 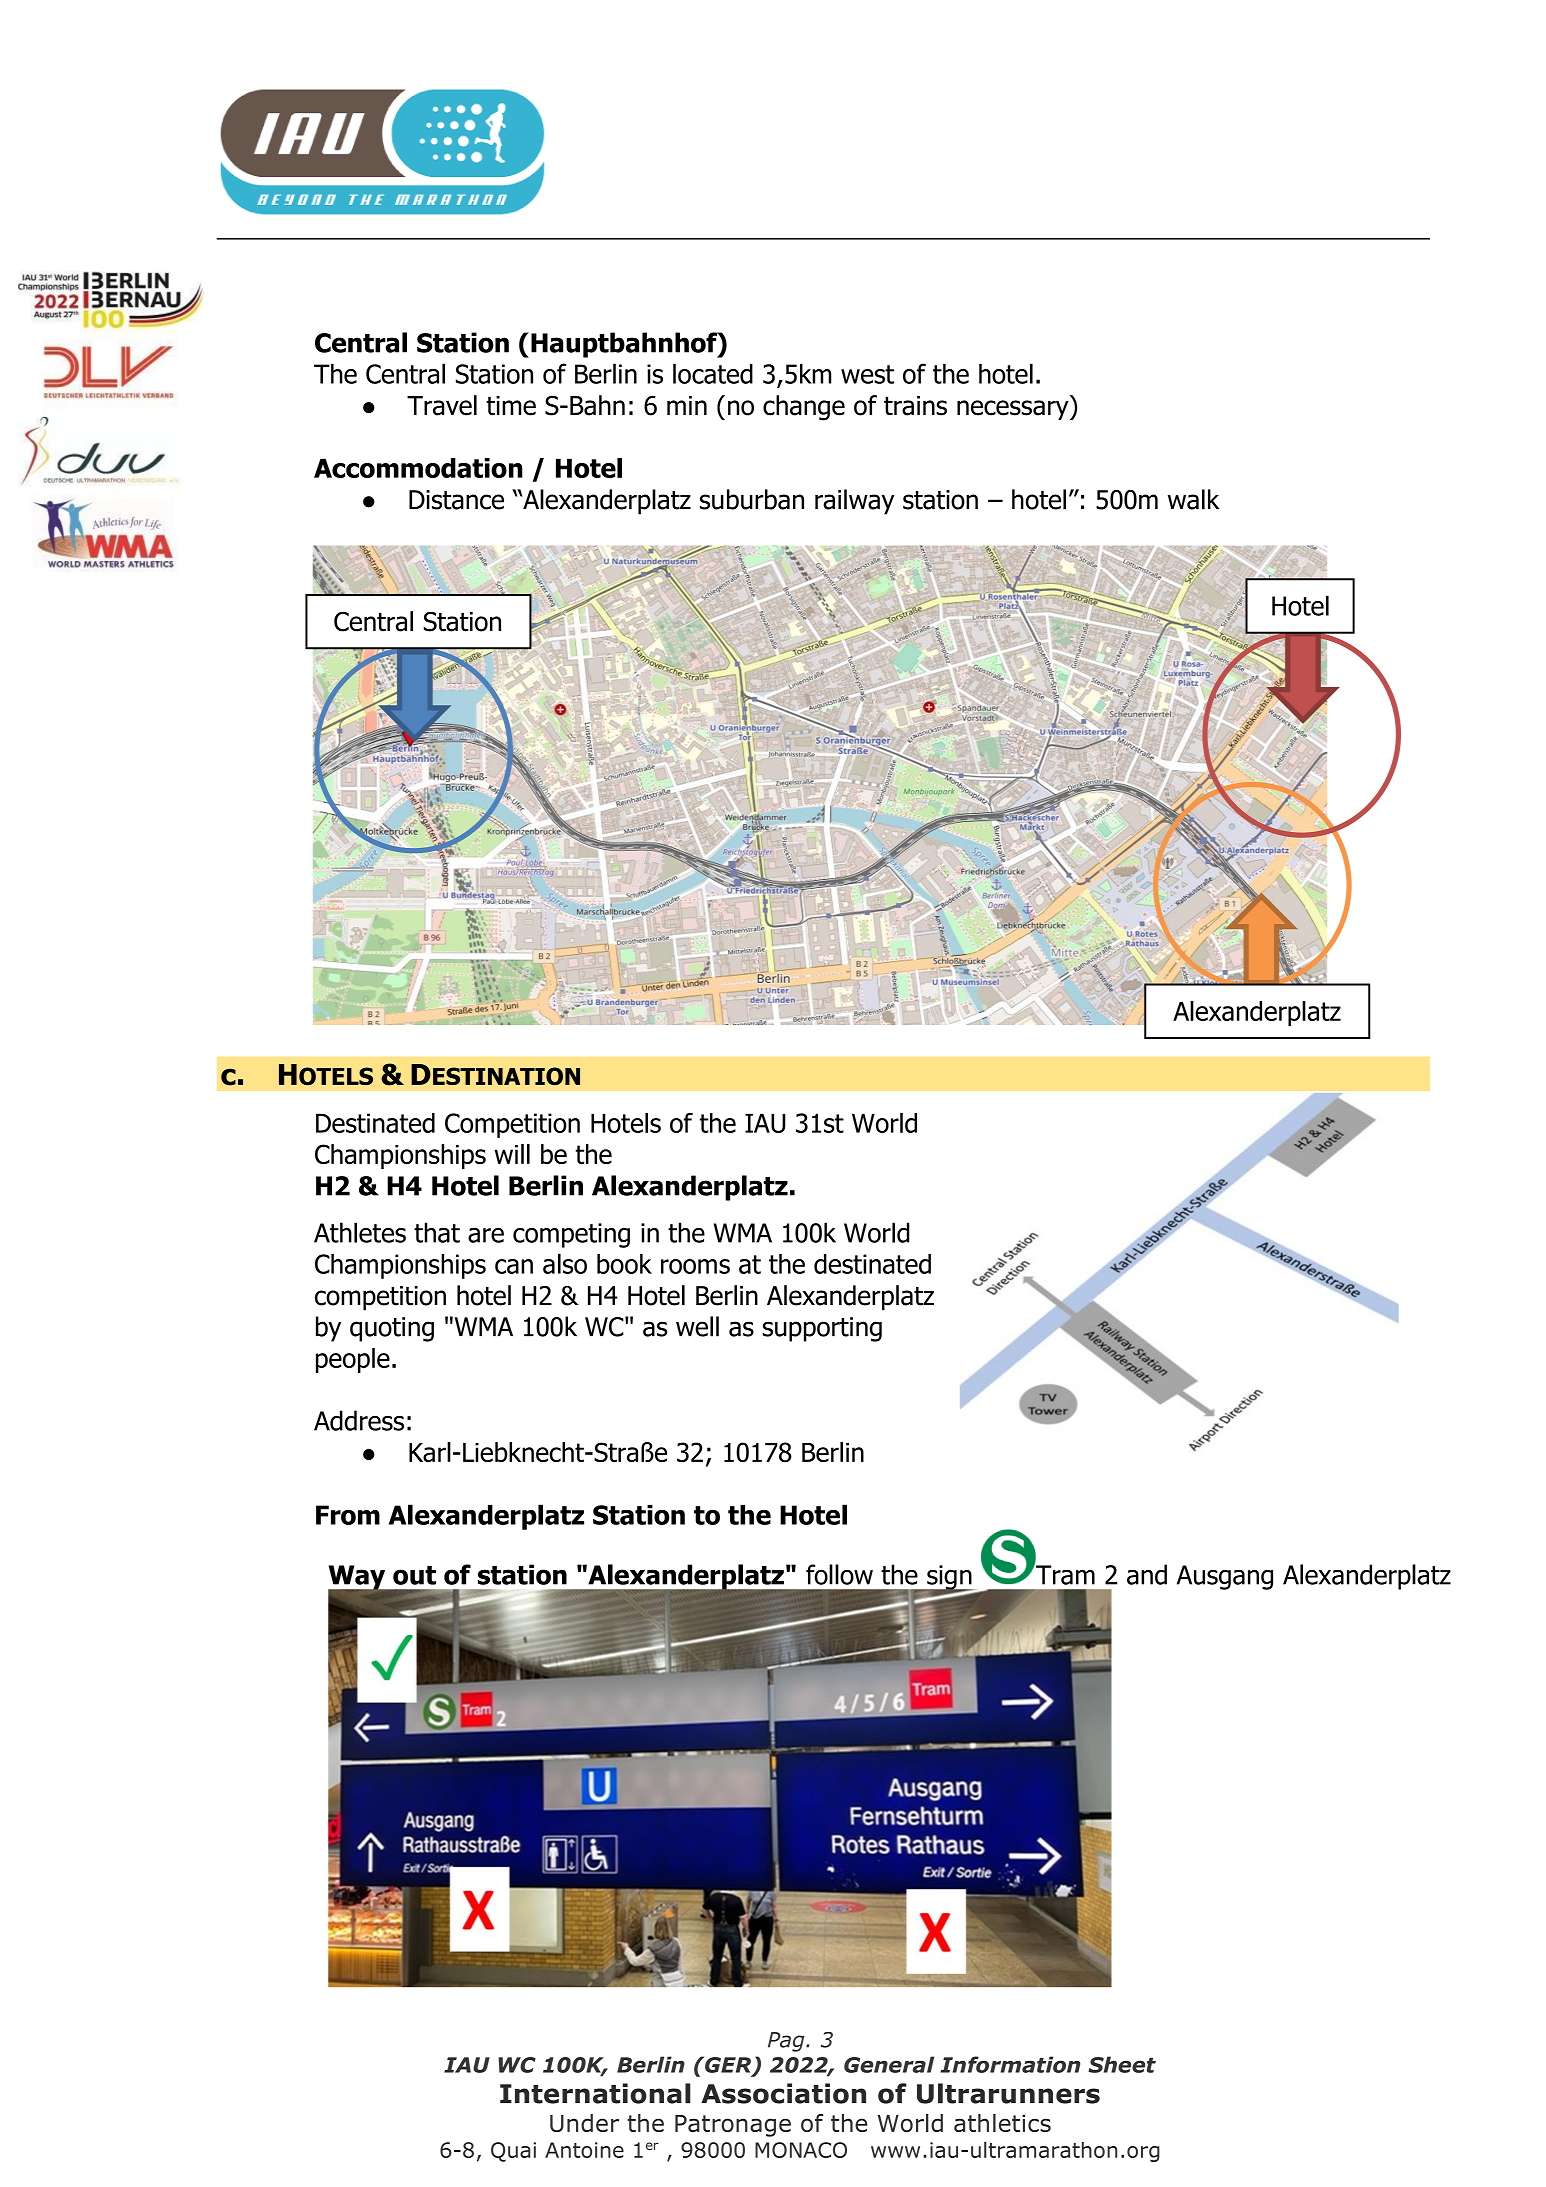 What do you see at coordinates (804, 408) in the screenshot?
I see `change` at bounding box center [804, 408].
